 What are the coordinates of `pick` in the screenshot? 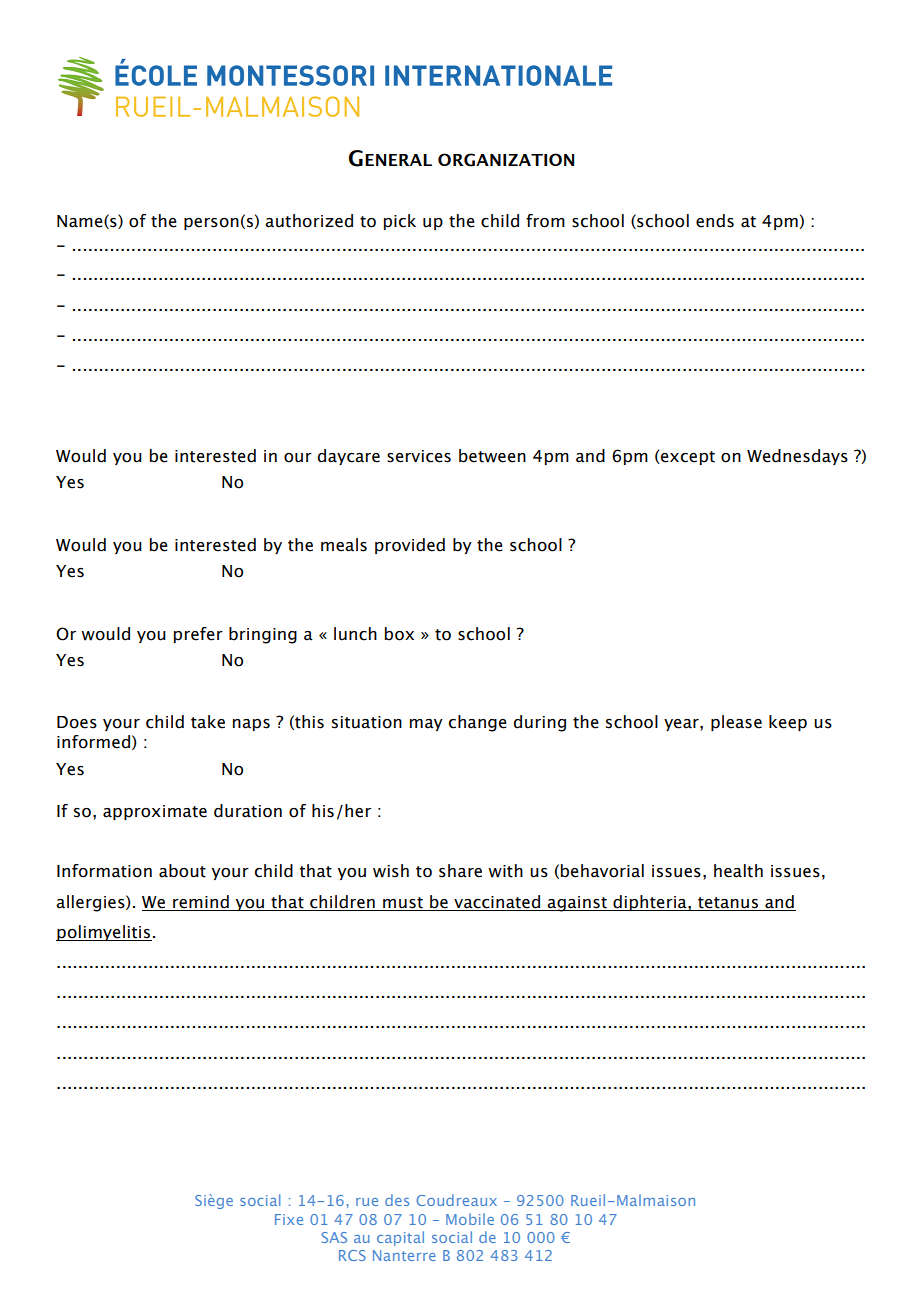 It's located at (400, 222).
